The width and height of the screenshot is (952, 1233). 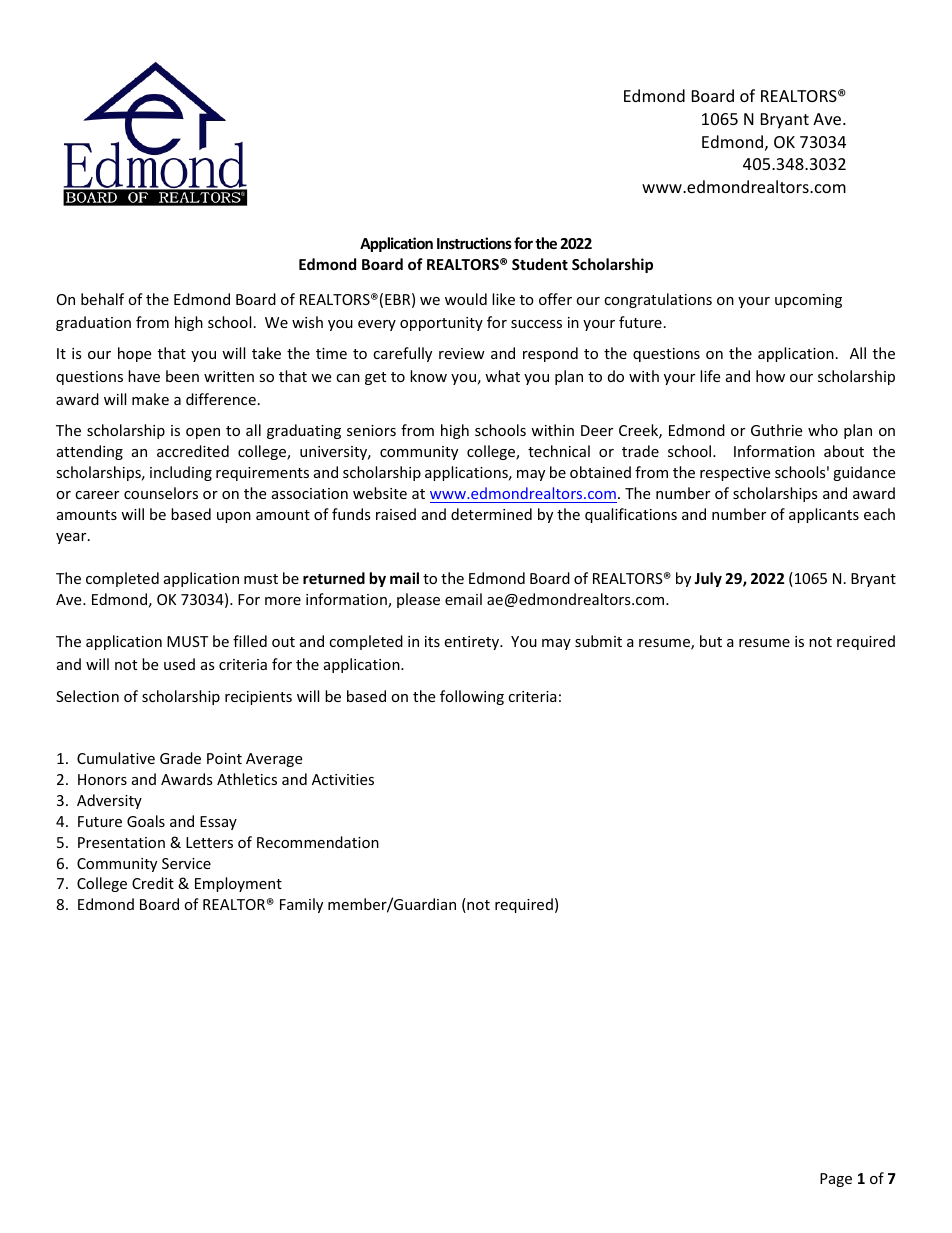 I want to click on Family, so click(x=301, y=905).
